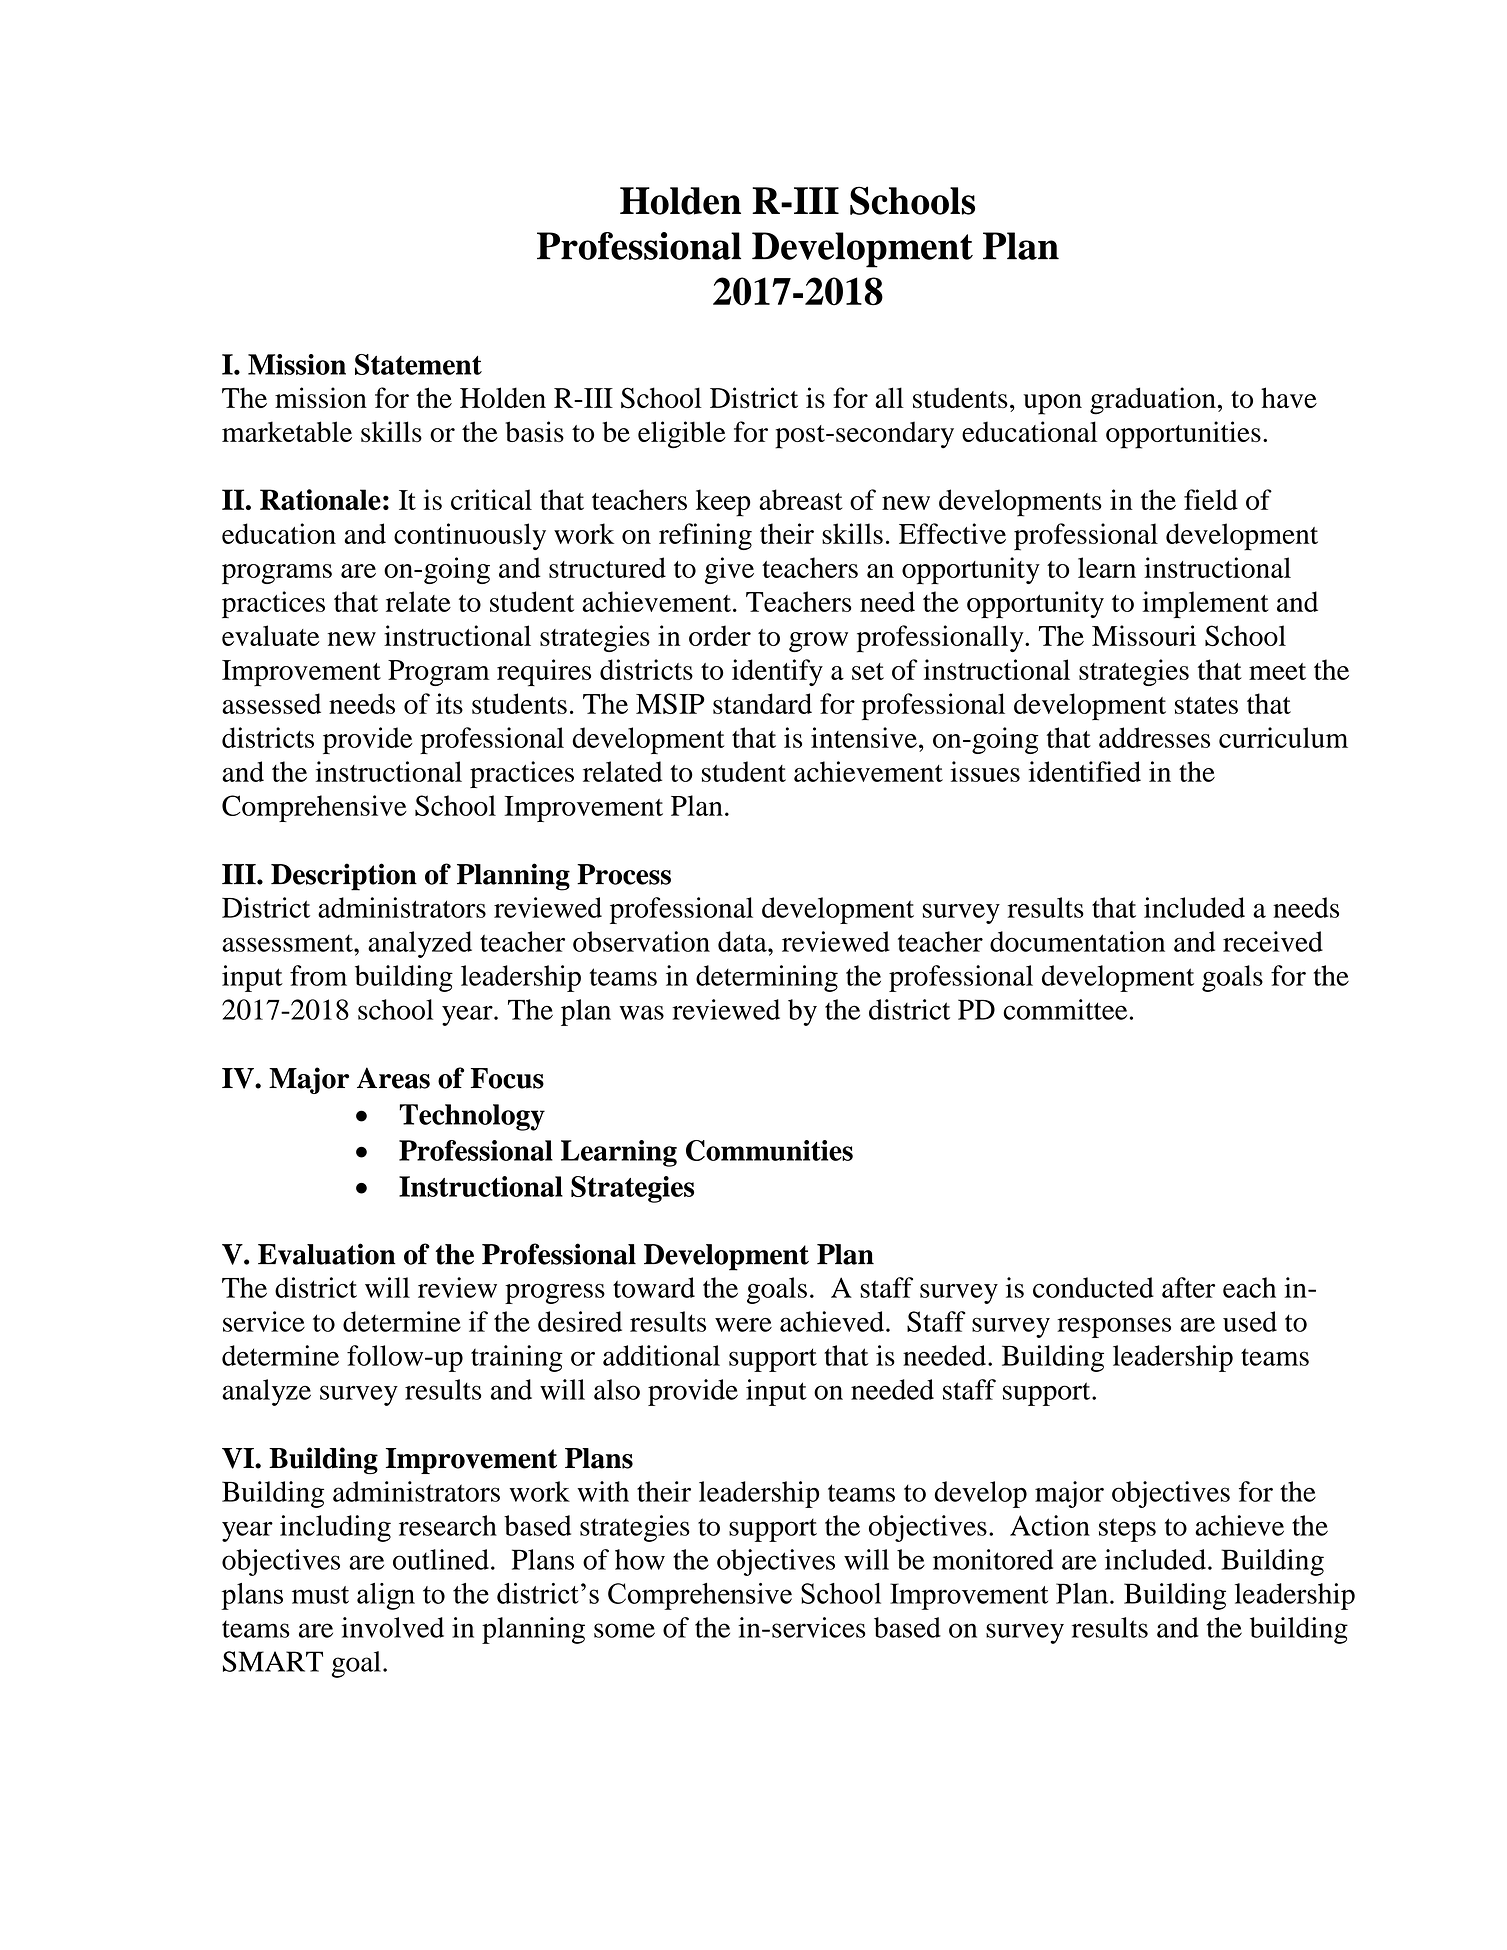 The width and height of the screenshot is (1507, 1950). Describe the element at coordinates (743, 1325) in the screenshot. I see `were` at that location.
